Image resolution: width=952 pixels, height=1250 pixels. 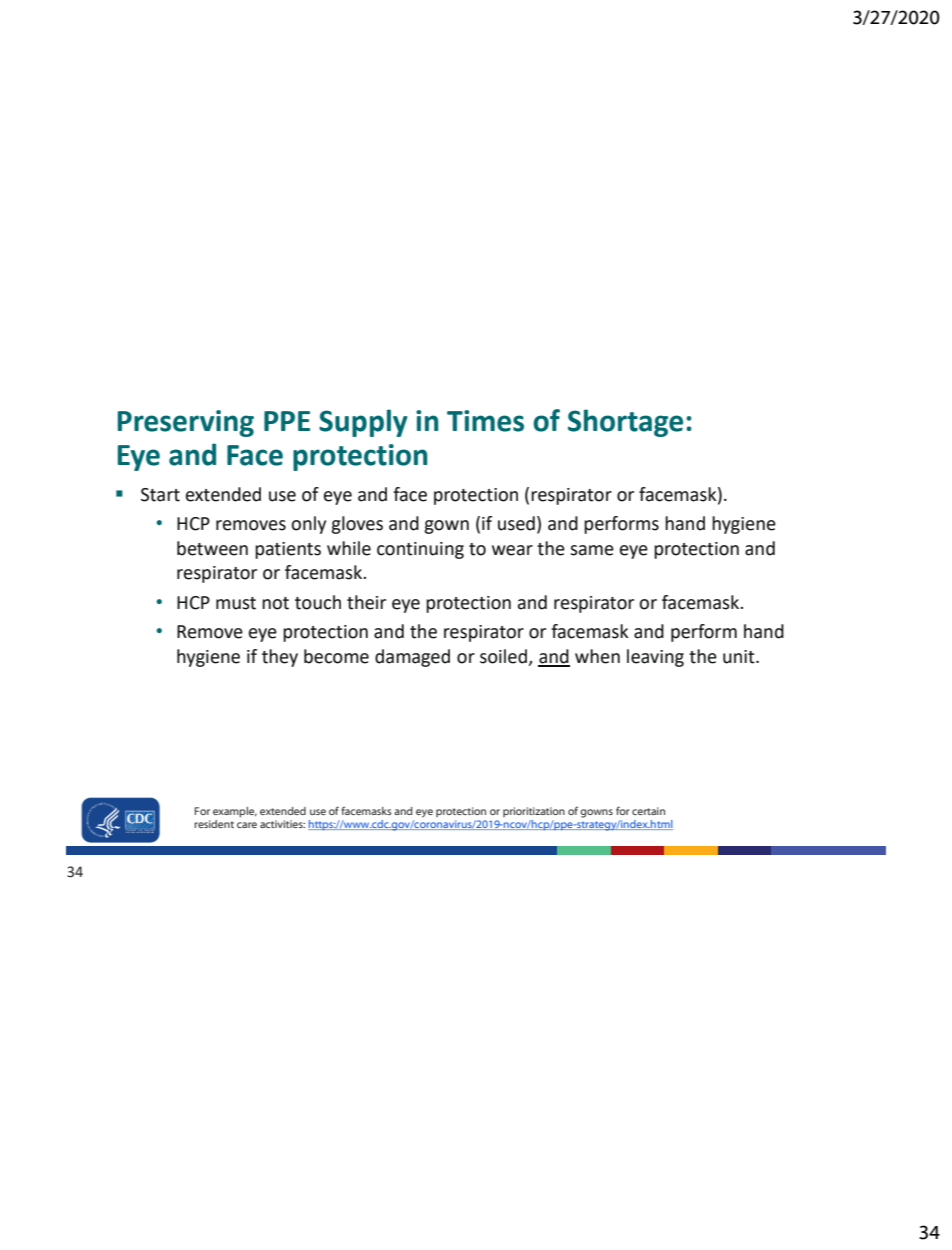 I want to click on Start, so click(x=160, y=495).
